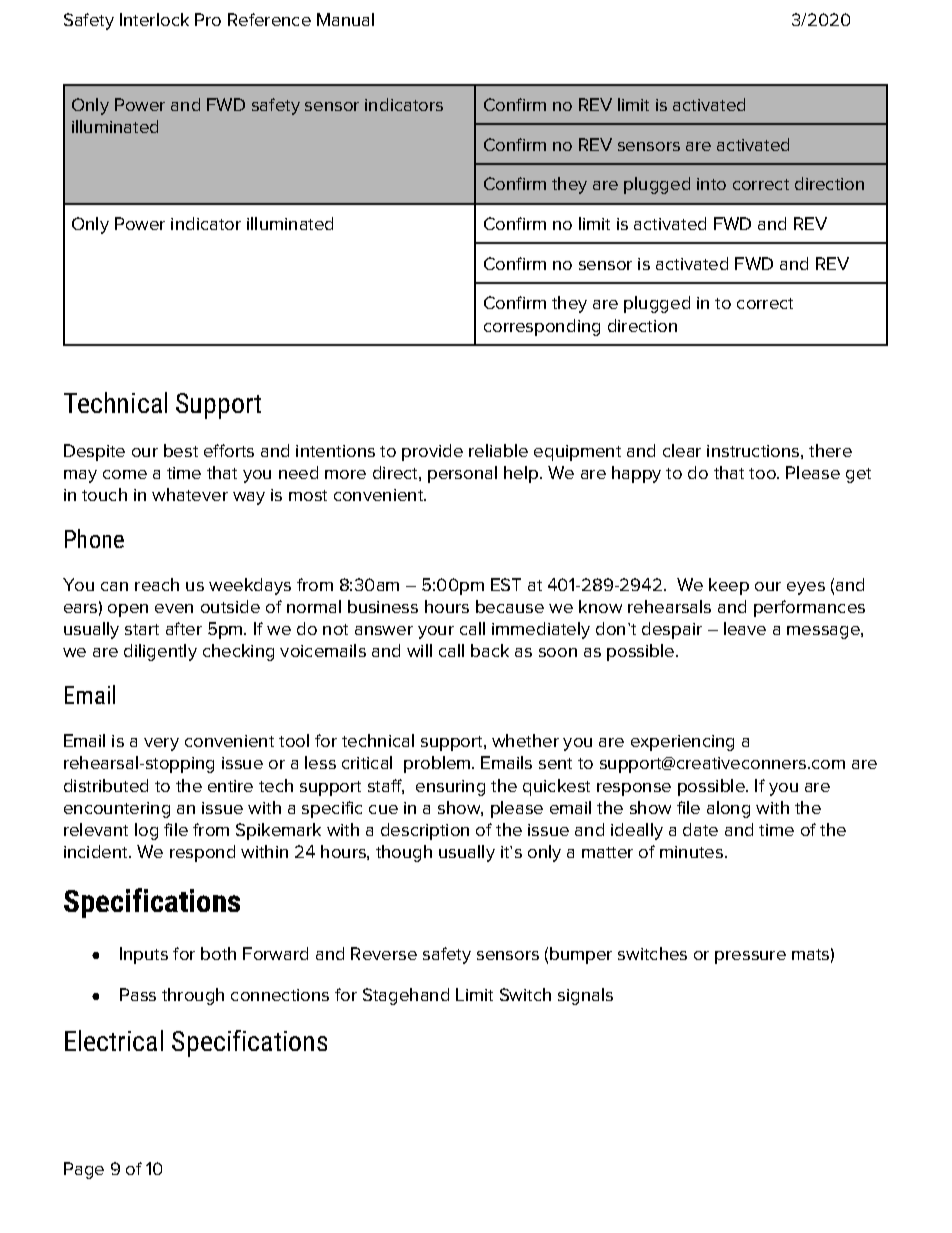 This screenshot has height=1233, width=952. What do you see at coordinates (161, 744) in the screenshot?
I see `very` at bounding box center [161, 744].
